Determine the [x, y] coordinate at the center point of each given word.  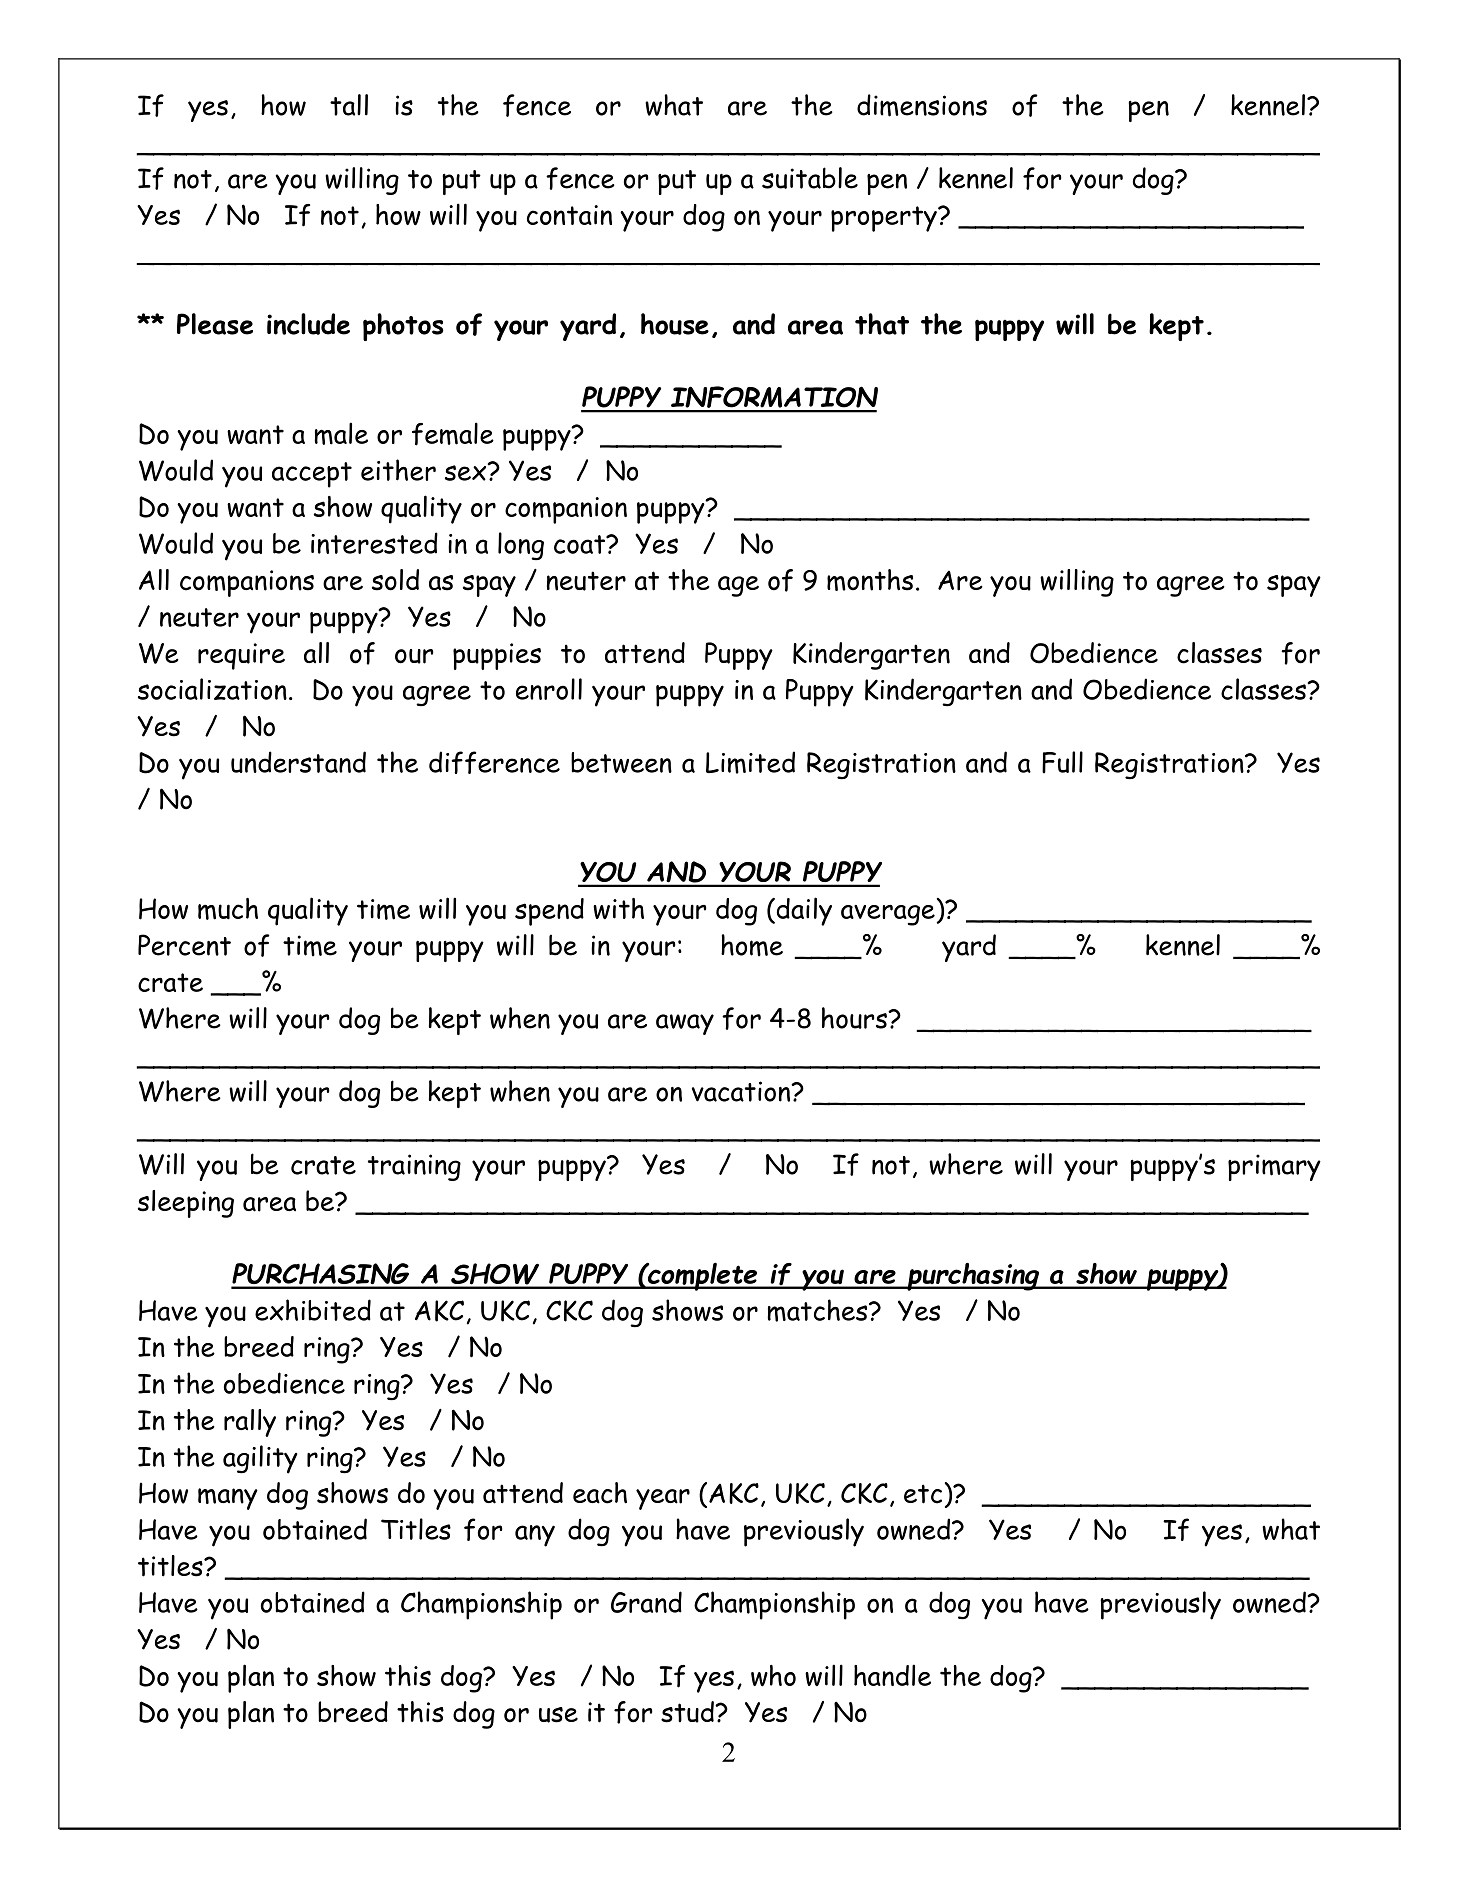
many [228, 1499]
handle [892, 1675]
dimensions [922, 105]
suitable [810, 178]
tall [349, 105]
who [773, 1676]
